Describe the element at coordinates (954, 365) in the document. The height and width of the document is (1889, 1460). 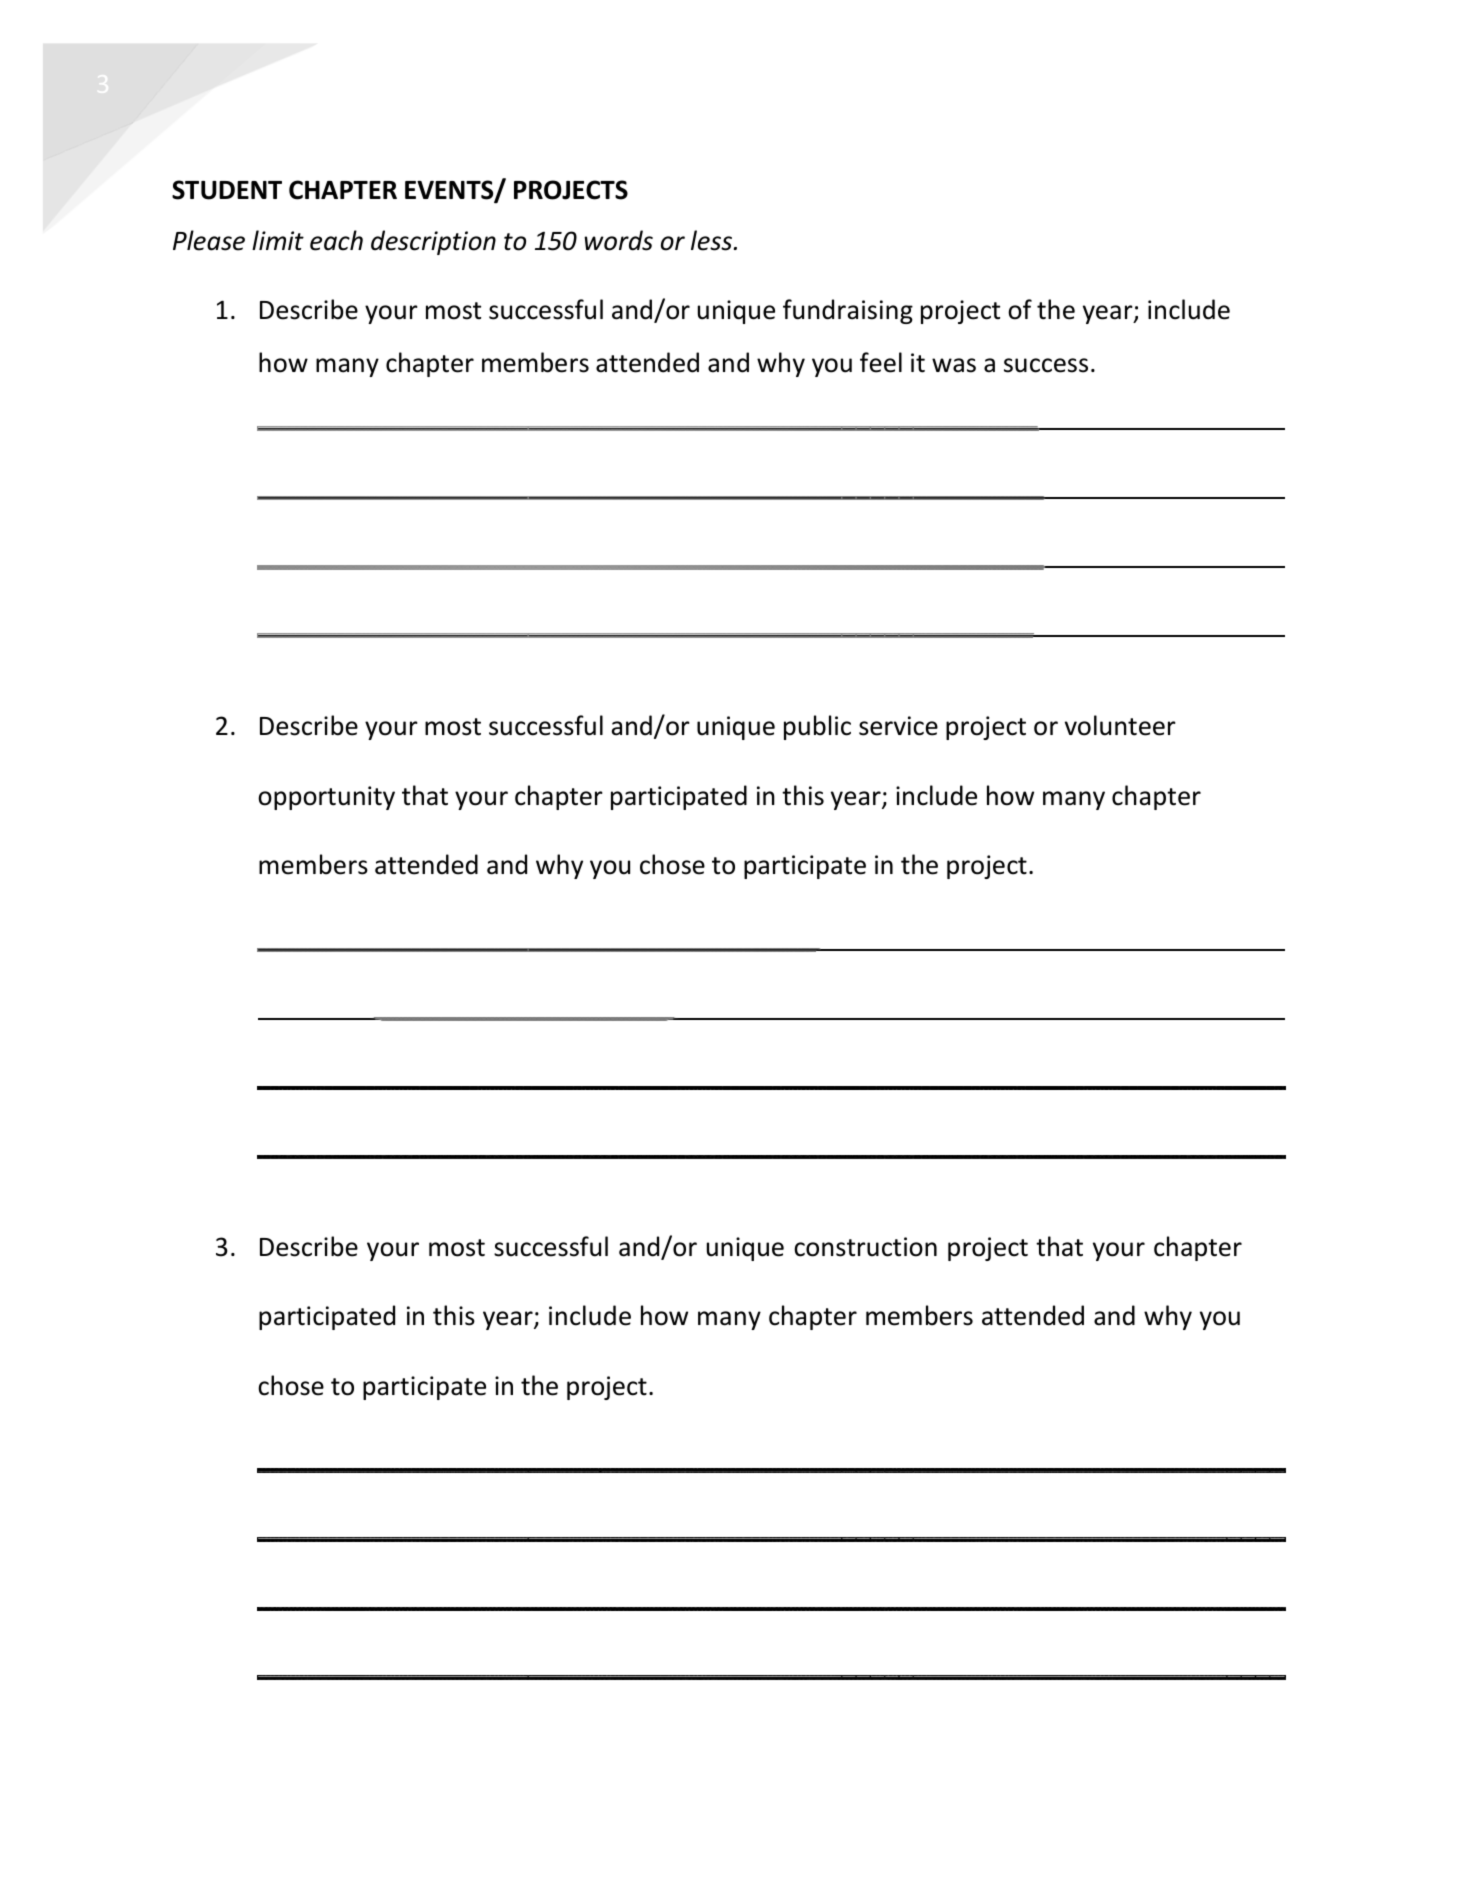
I see `was` at that location.
